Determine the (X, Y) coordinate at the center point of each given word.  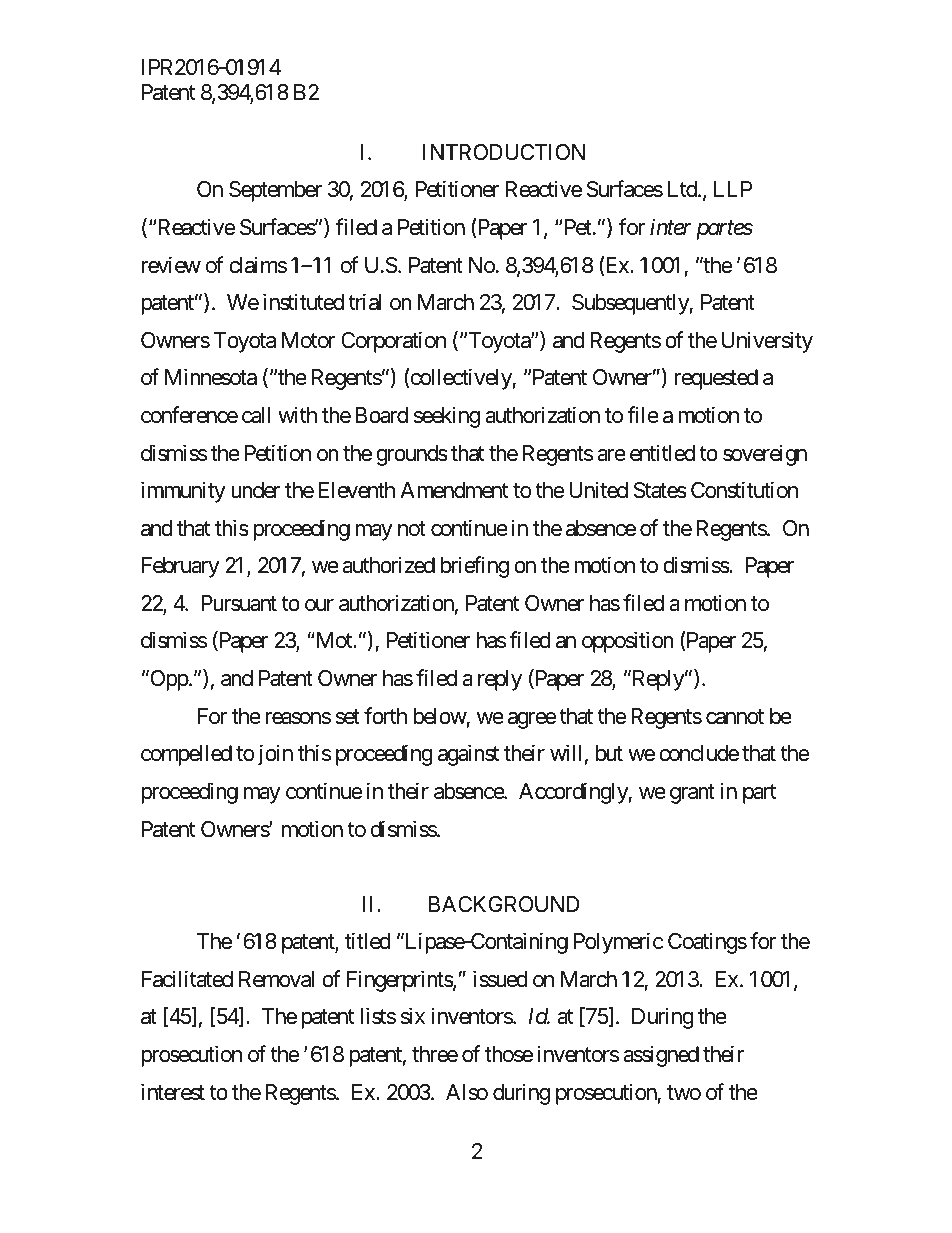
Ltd (683, 189)
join (275, 755)
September (275, 191)
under (256, 490)
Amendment (454, 490)
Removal (276, 979)
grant (692, 794)
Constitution (744, 490)
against (468, 755)
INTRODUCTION (504, 152)
